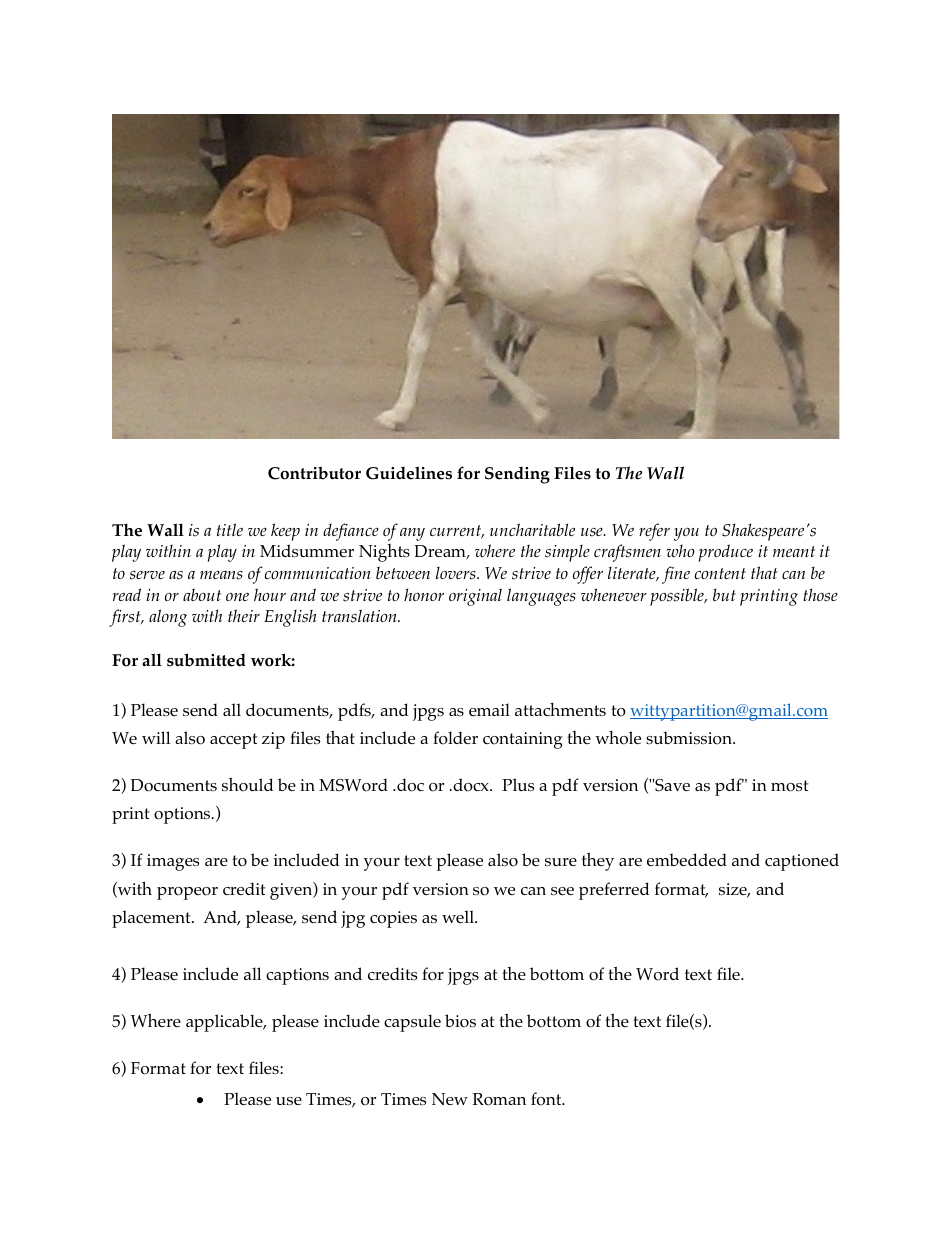  I want to click on folder, so click(455, 738).
